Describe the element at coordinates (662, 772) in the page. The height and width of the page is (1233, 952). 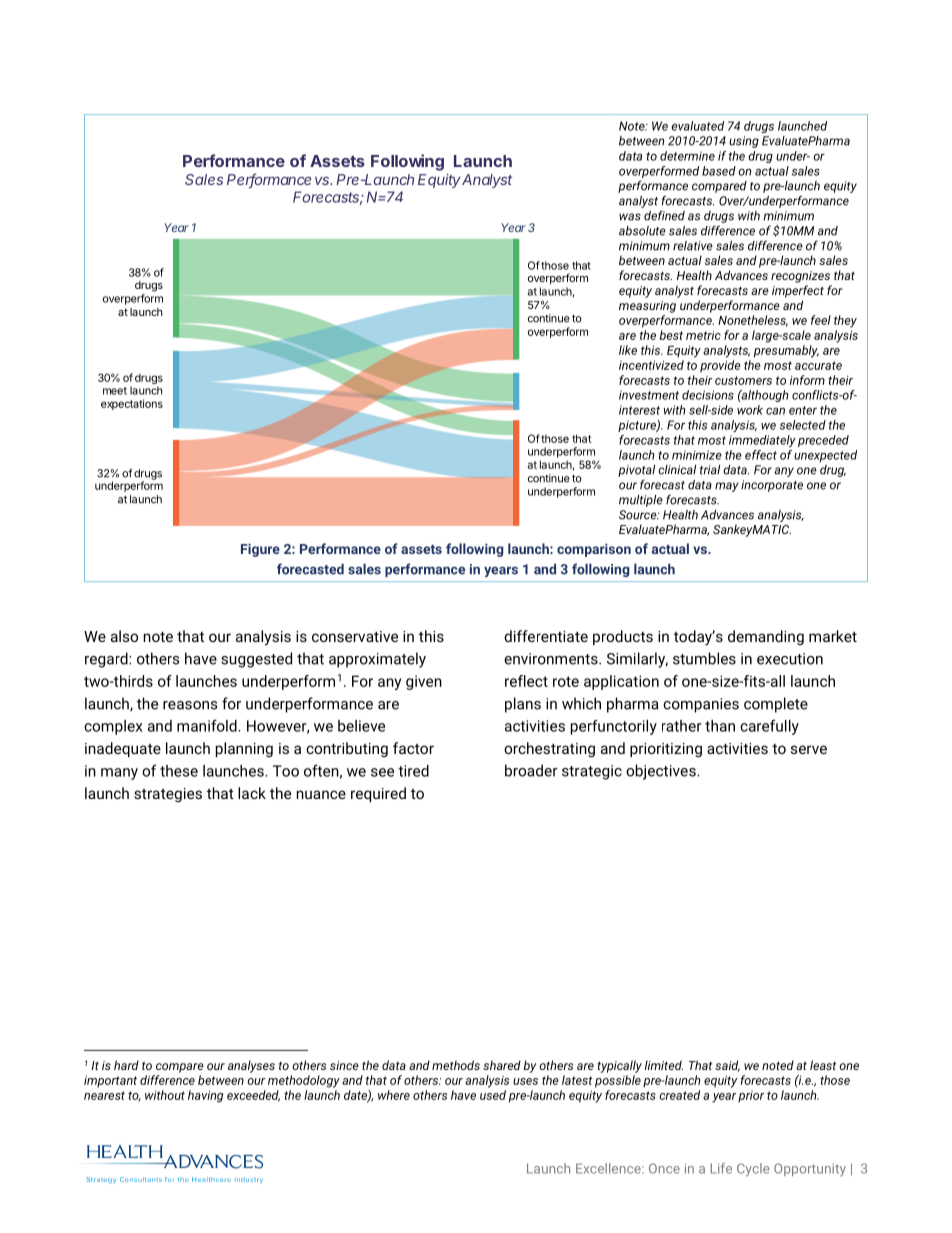
I see `objectives` at that location.
